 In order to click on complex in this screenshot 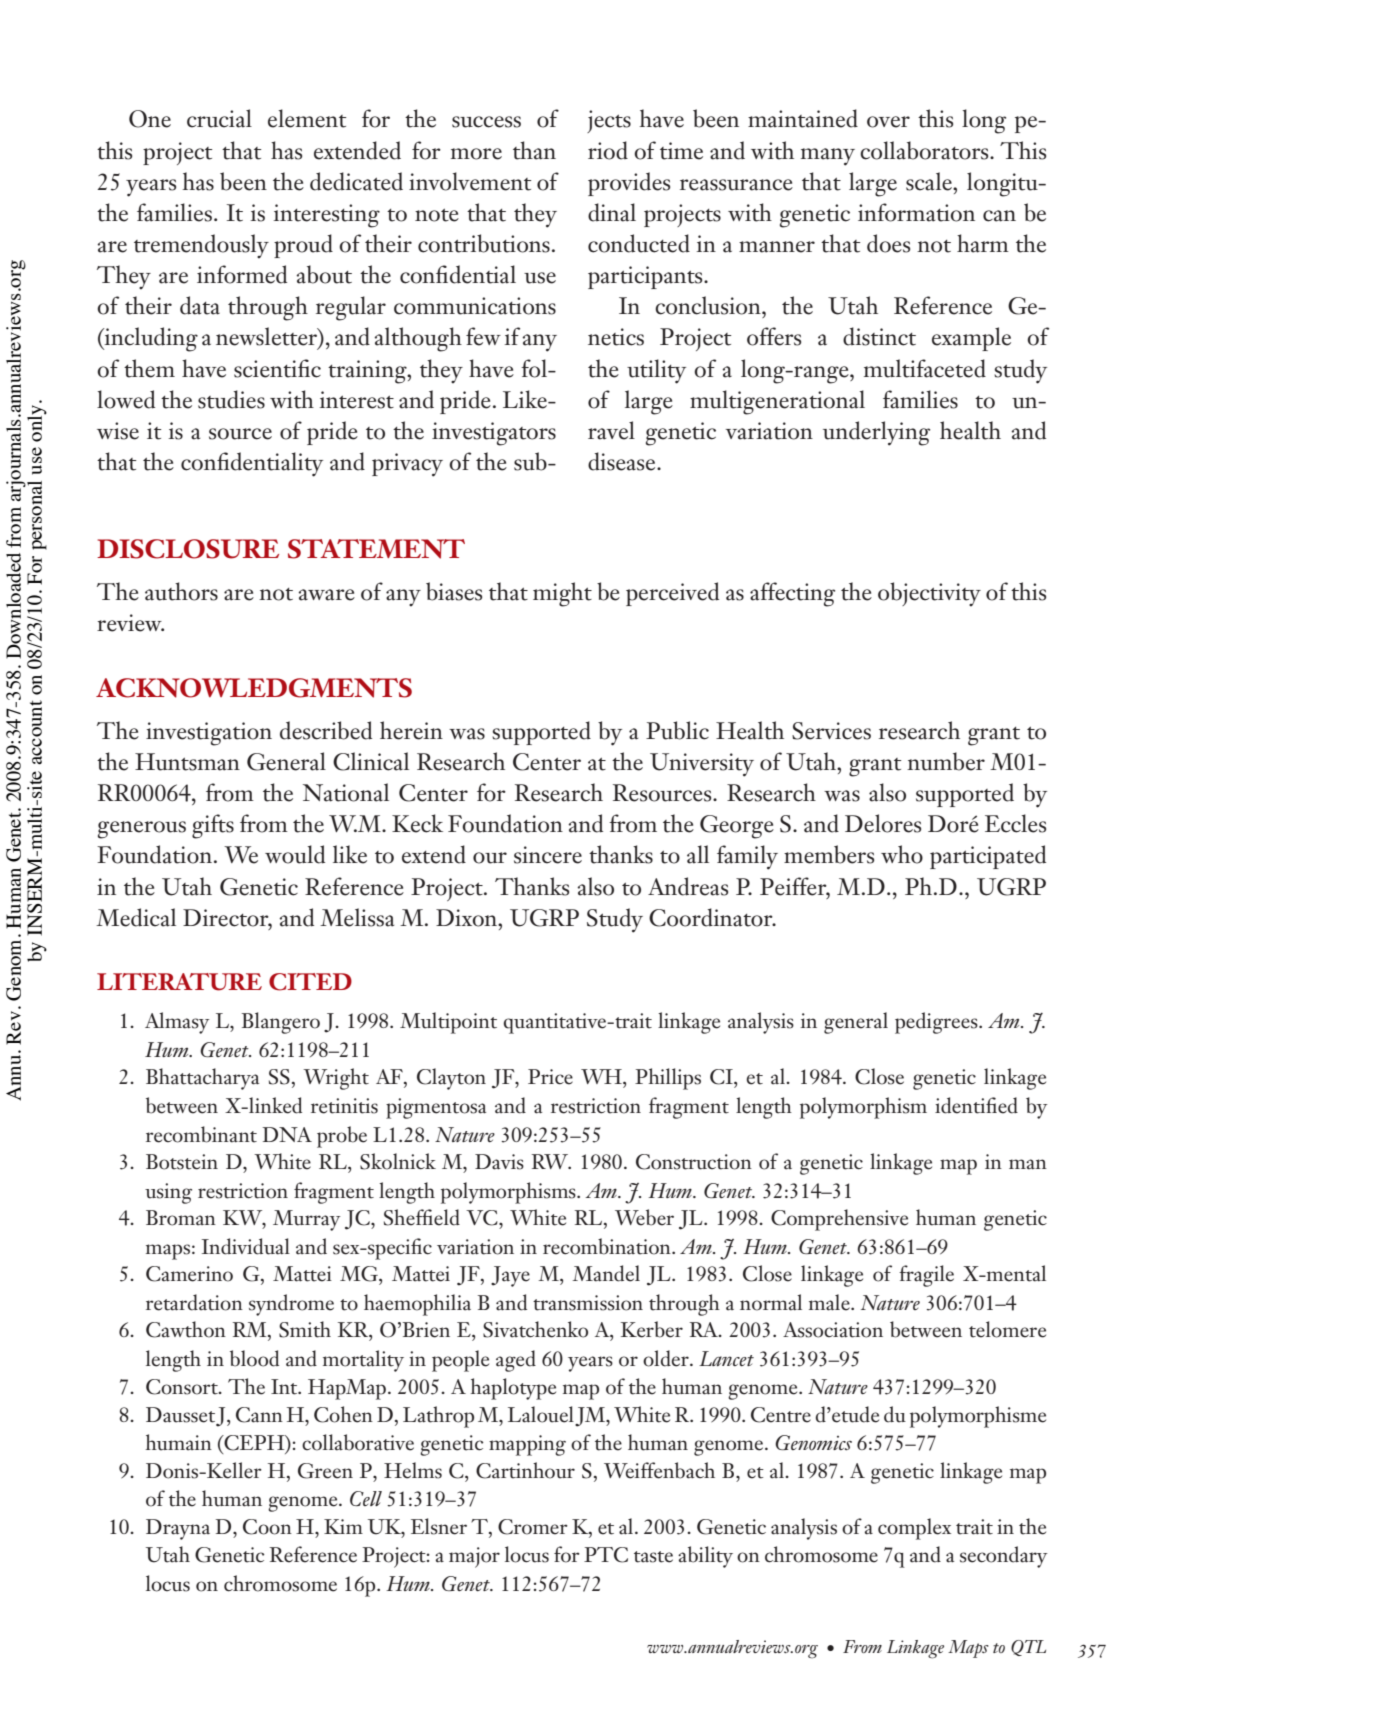, I will do `click(914, 1529)`.
